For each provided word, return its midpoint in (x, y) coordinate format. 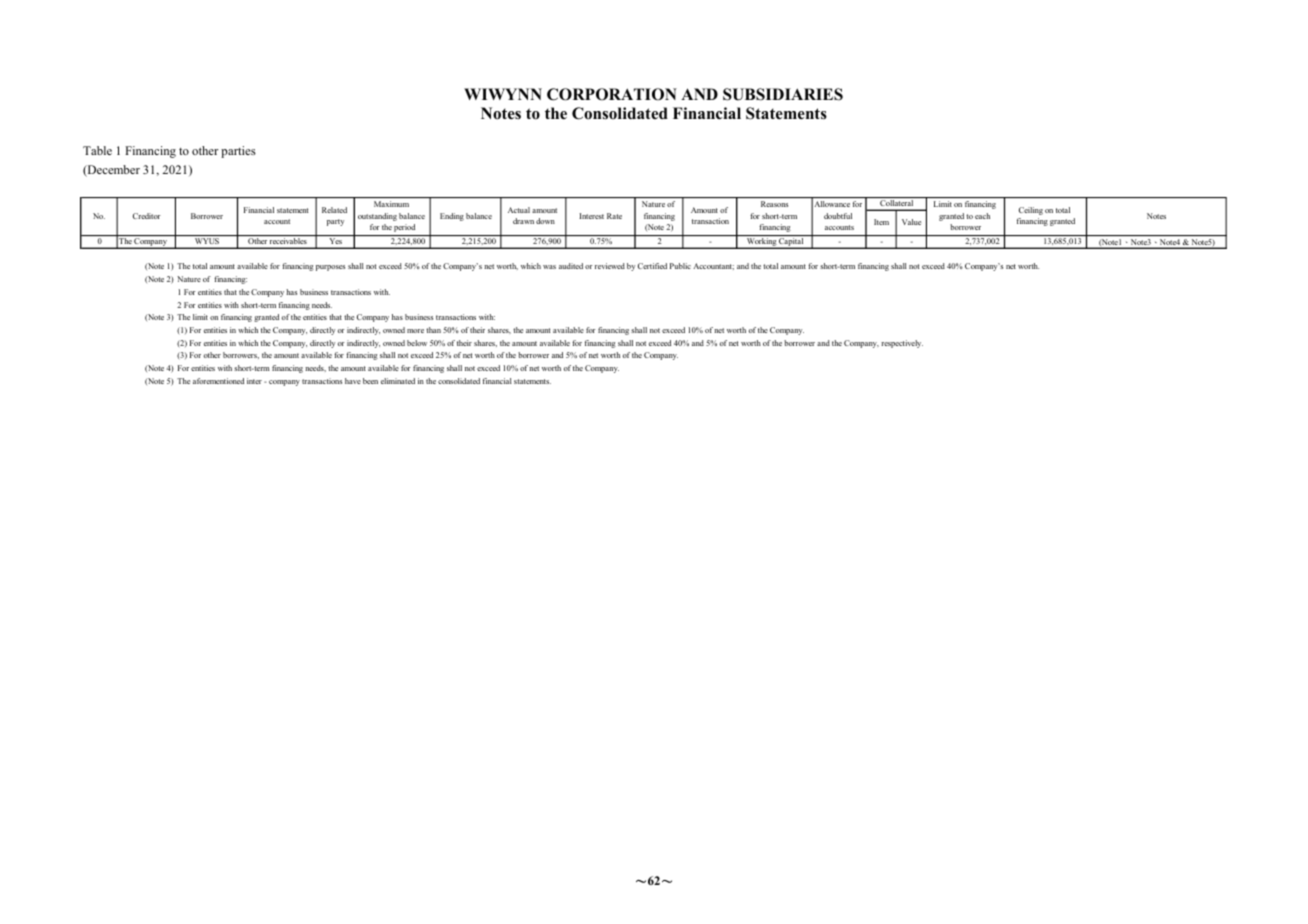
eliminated (398, 381)
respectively (902, 344)
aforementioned (218, 381)
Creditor (147, 216)
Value (911, 222)
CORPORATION (612, 94)
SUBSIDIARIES (783, 94)
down (545, 221)
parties (238, 152)
